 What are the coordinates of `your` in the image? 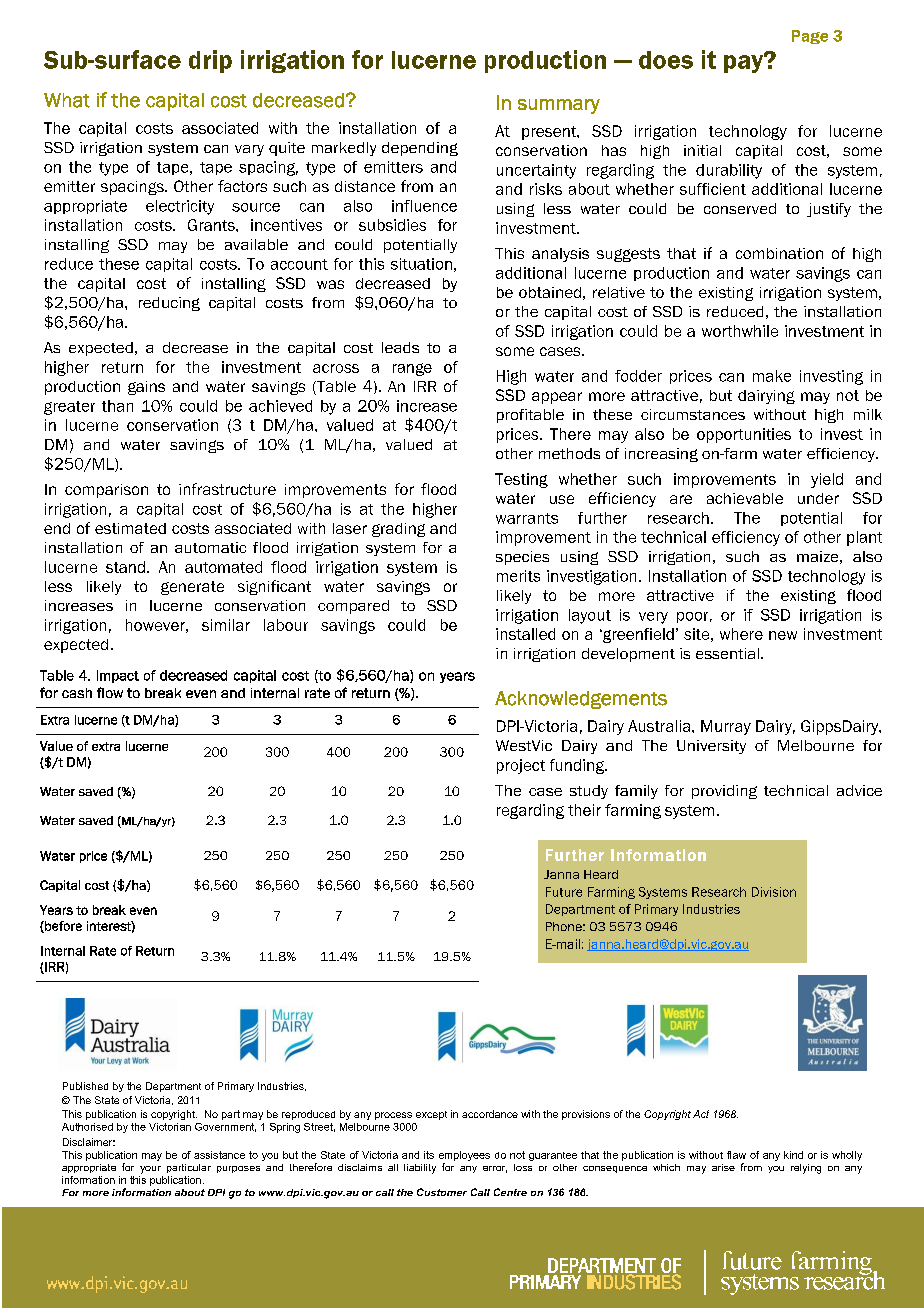 It's located at (150, 1170).
